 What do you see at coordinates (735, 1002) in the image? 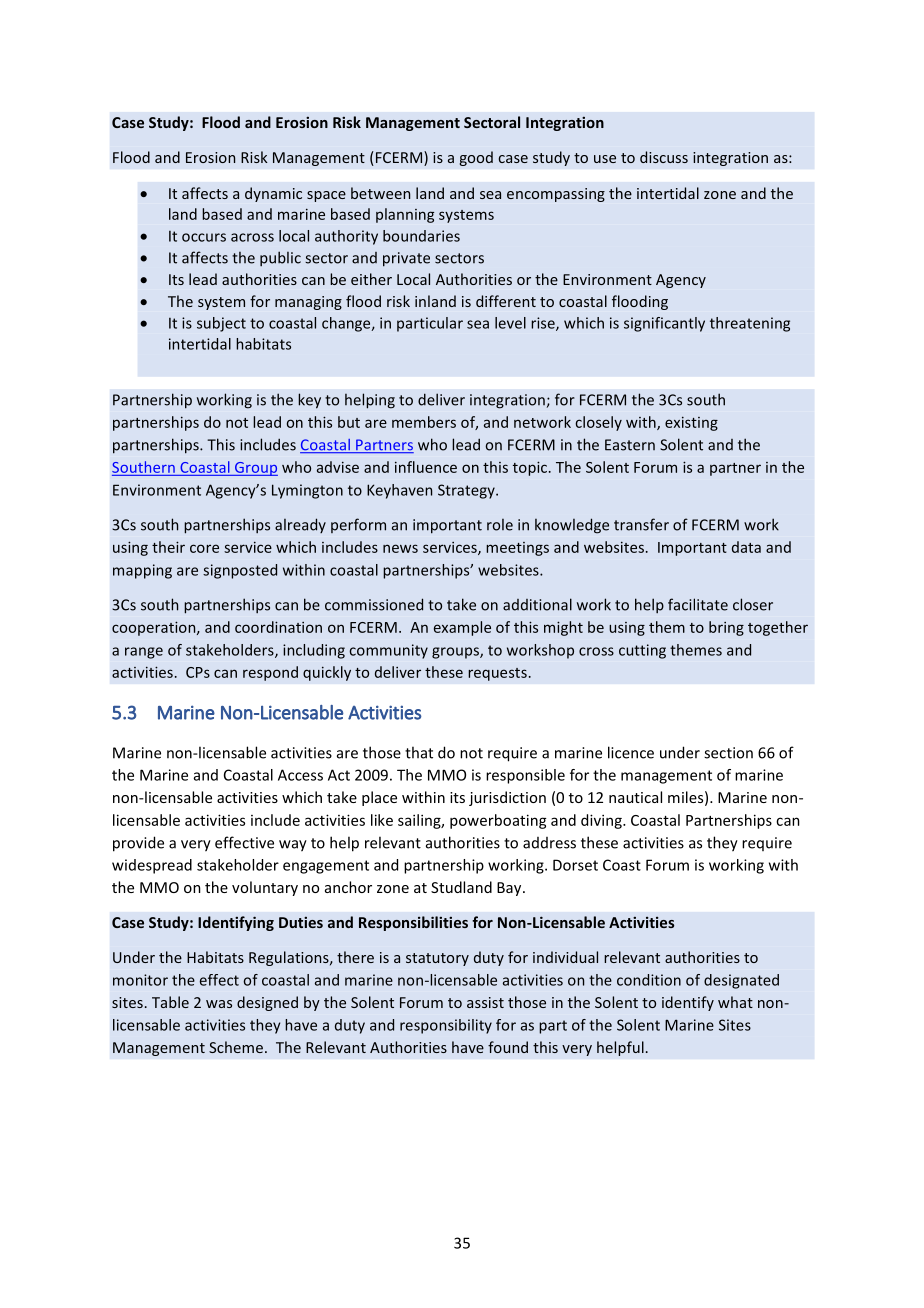
I see `what` at bounding box center [735, 1002].
